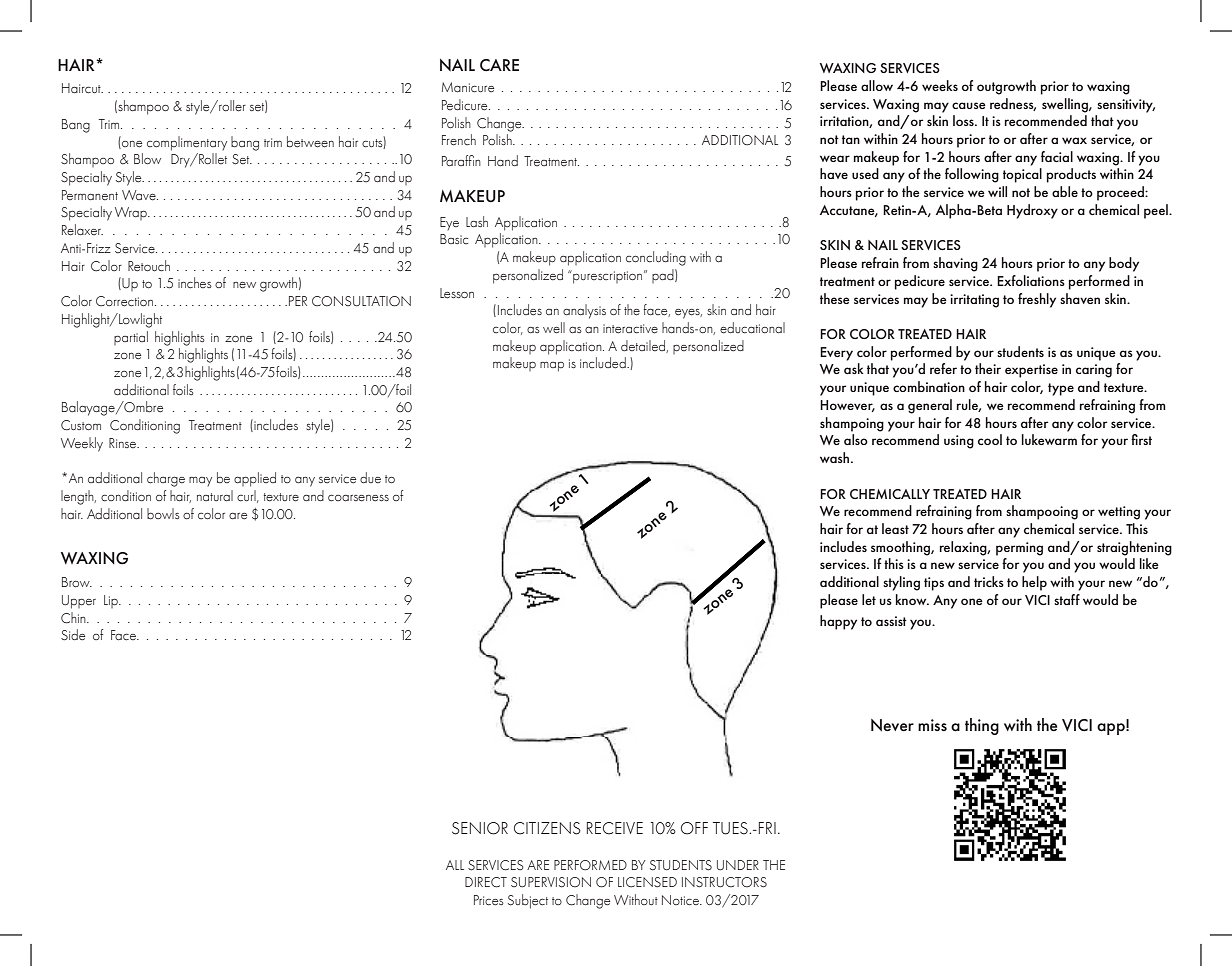 Image resolution: width=1232 pixels, height=966 pixels. I want to click on Lip, so click(112, 601).
